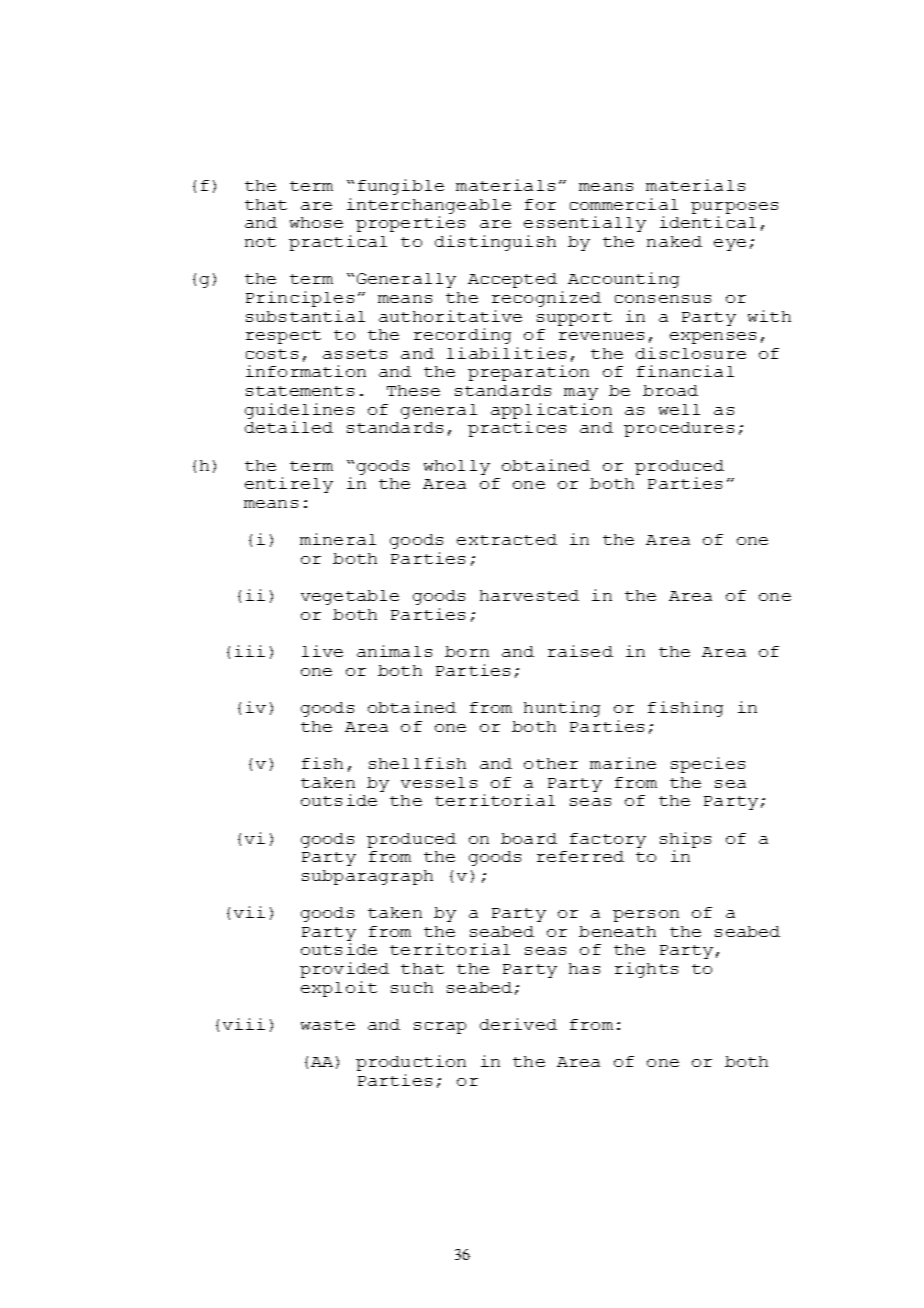 This image has height=1308, width=924. What do you see at coordinates (679, 409) in the image?
I see `well` at bounding box center [679, 409].
